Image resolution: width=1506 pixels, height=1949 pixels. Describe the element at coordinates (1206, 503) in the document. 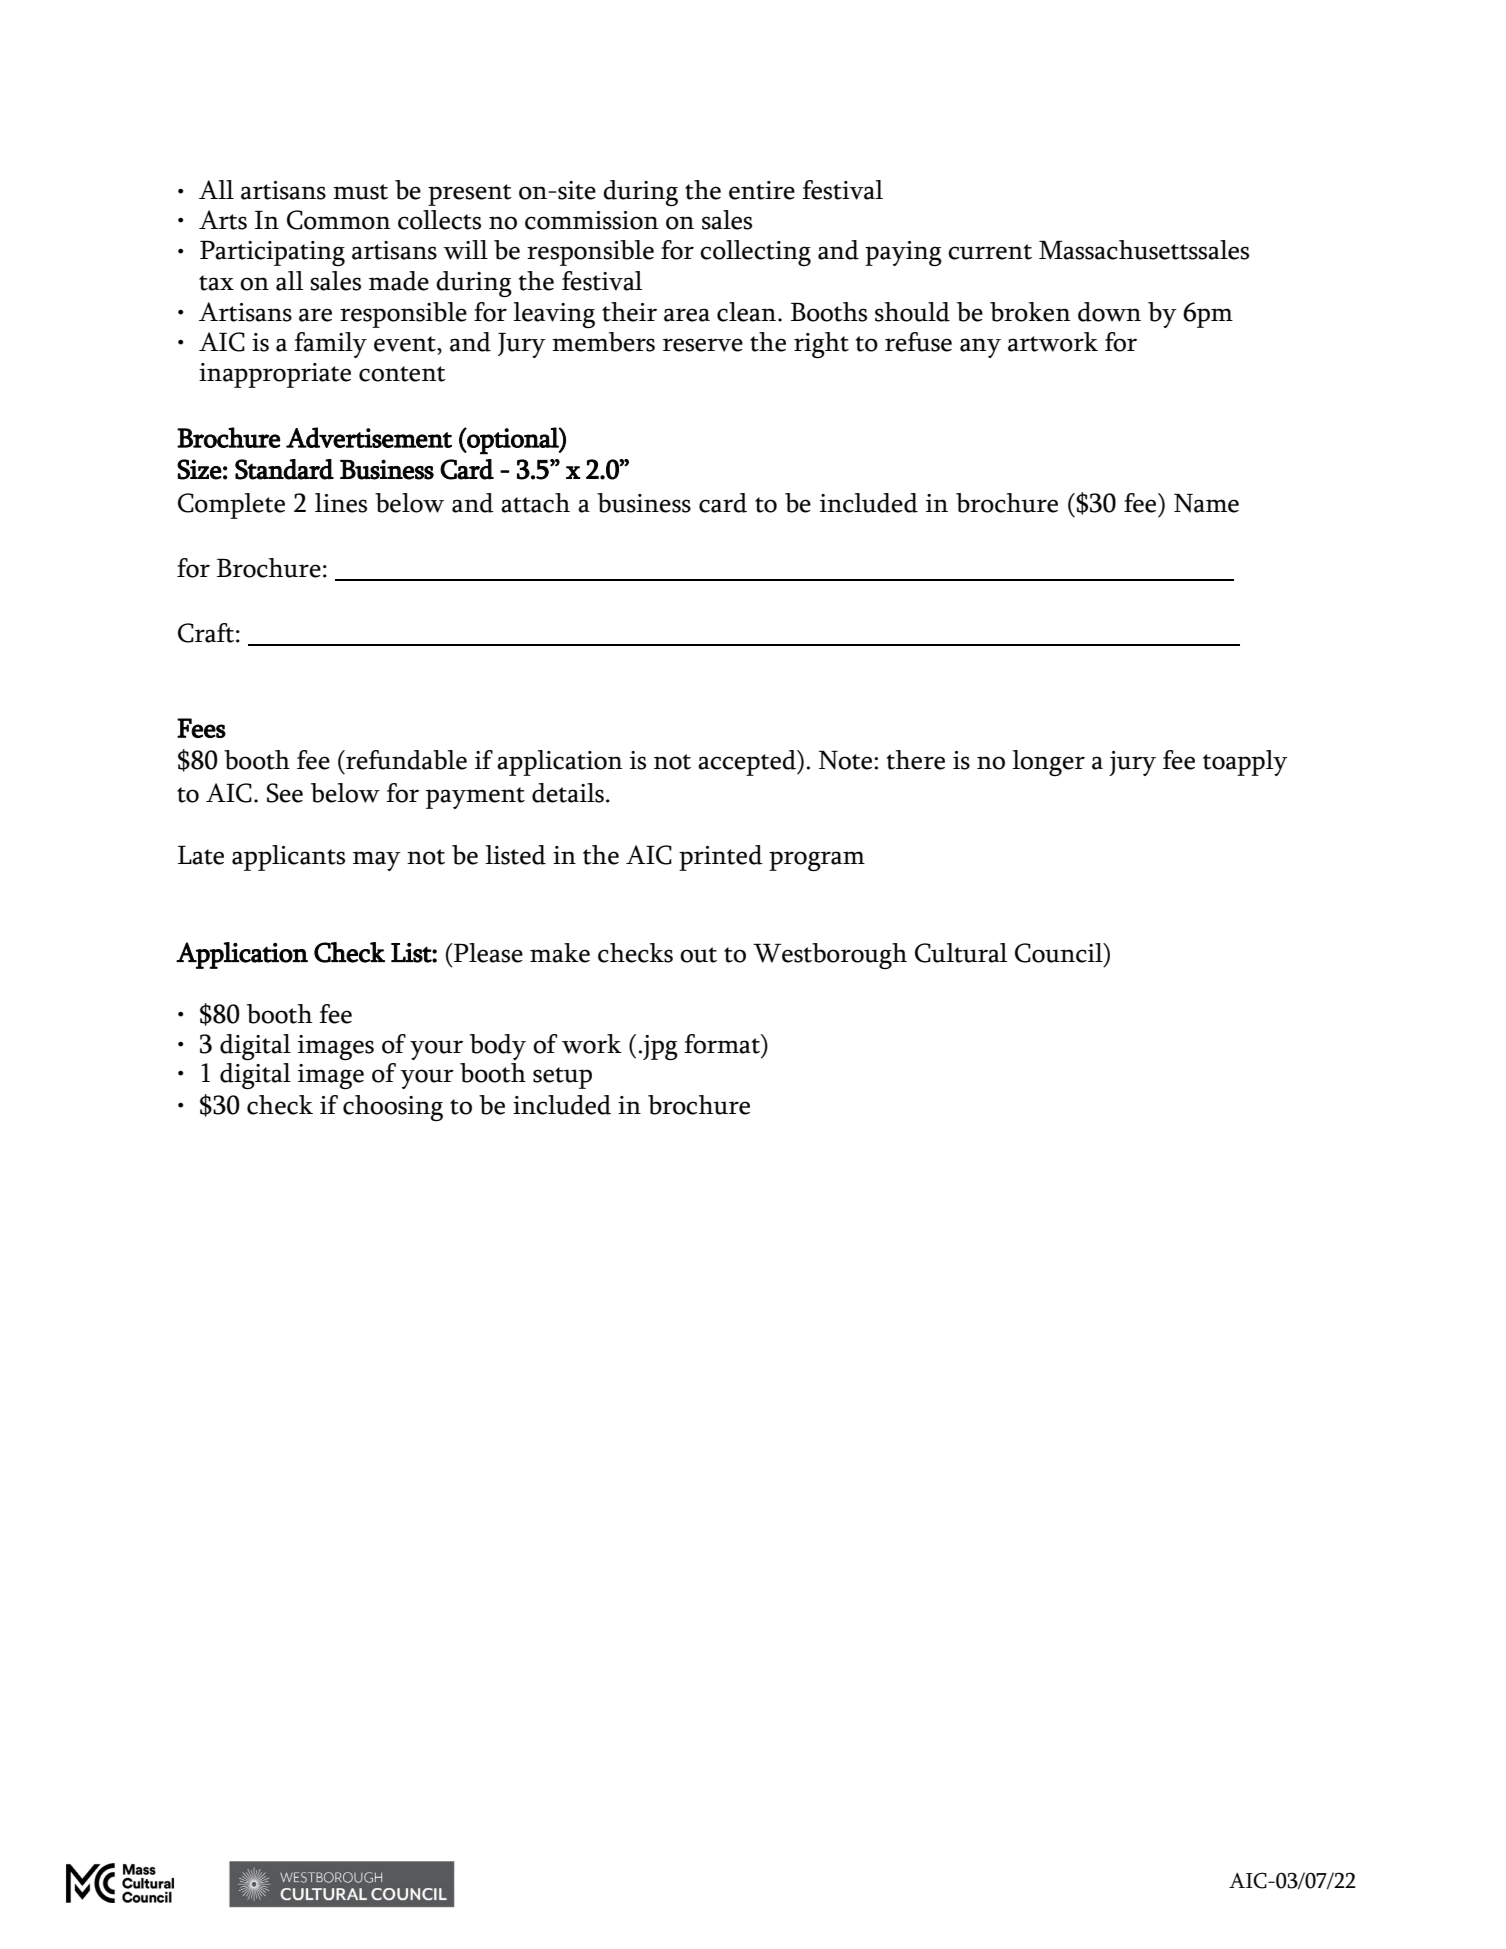

I see `Name` at that location.
